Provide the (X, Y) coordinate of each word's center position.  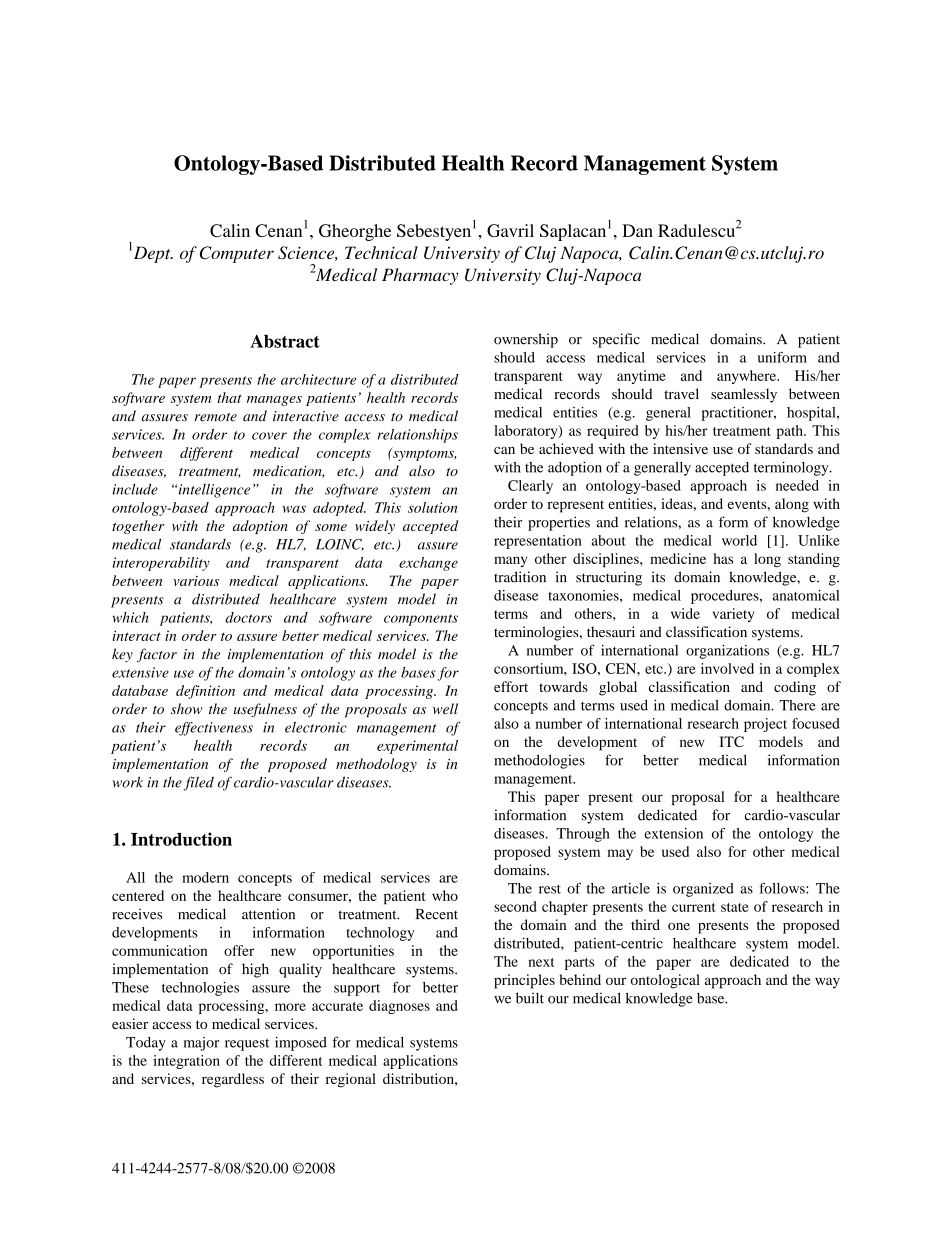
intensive (680, 448)
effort (511, 686)
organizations (727, 652)
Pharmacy (420, 276)
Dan (637, 230)
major (201, 1044)
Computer (237, 254)
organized (703, 890)
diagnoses (399, 1007)
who (445, 895)
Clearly (530, 487)
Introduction (181, 839)
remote (215, 417)
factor (157, 655)
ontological (665, 981)
